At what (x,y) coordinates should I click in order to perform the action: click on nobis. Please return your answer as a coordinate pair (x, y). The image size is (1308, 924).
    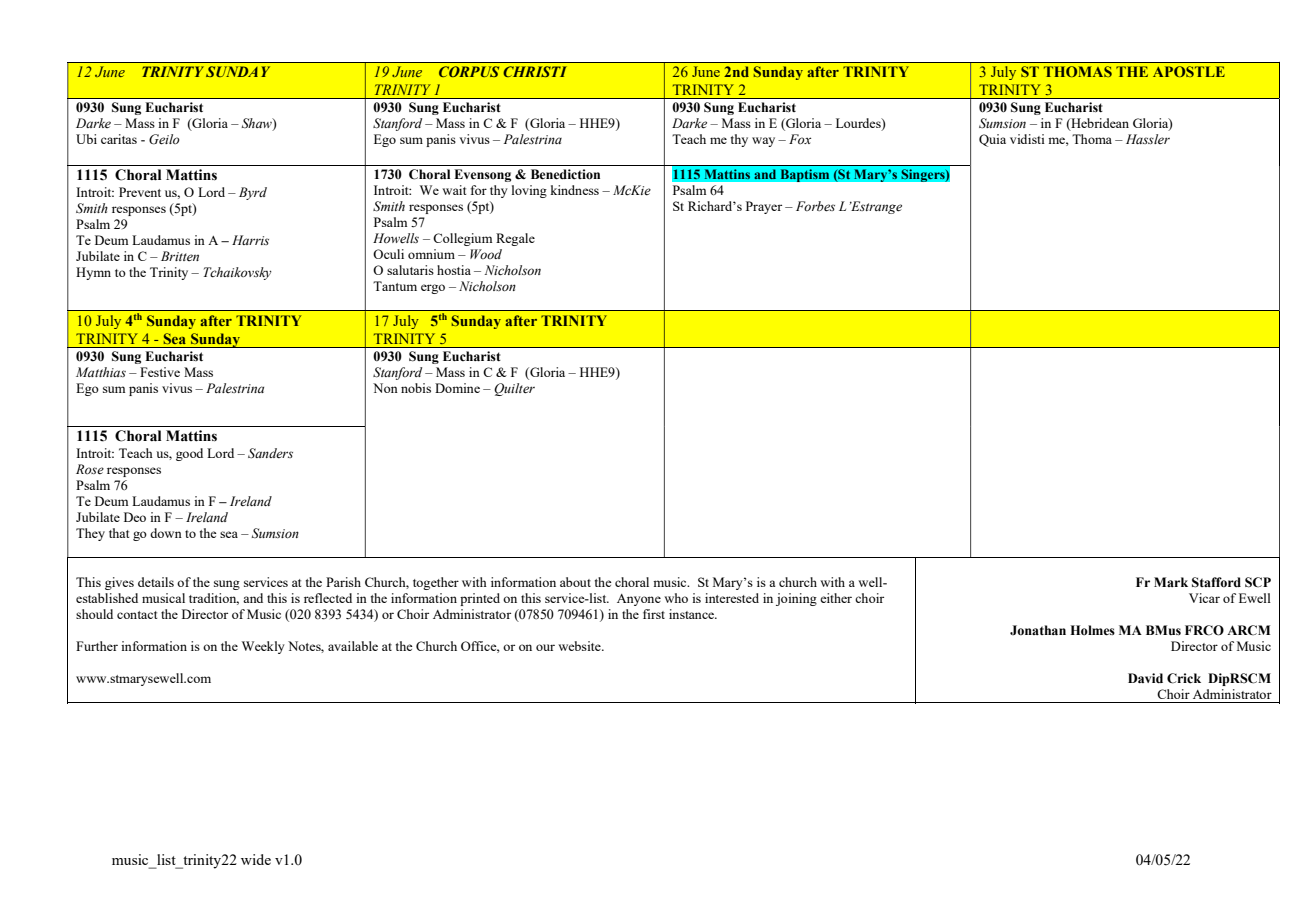
    Looking at the image, I should click on (416, 388).
